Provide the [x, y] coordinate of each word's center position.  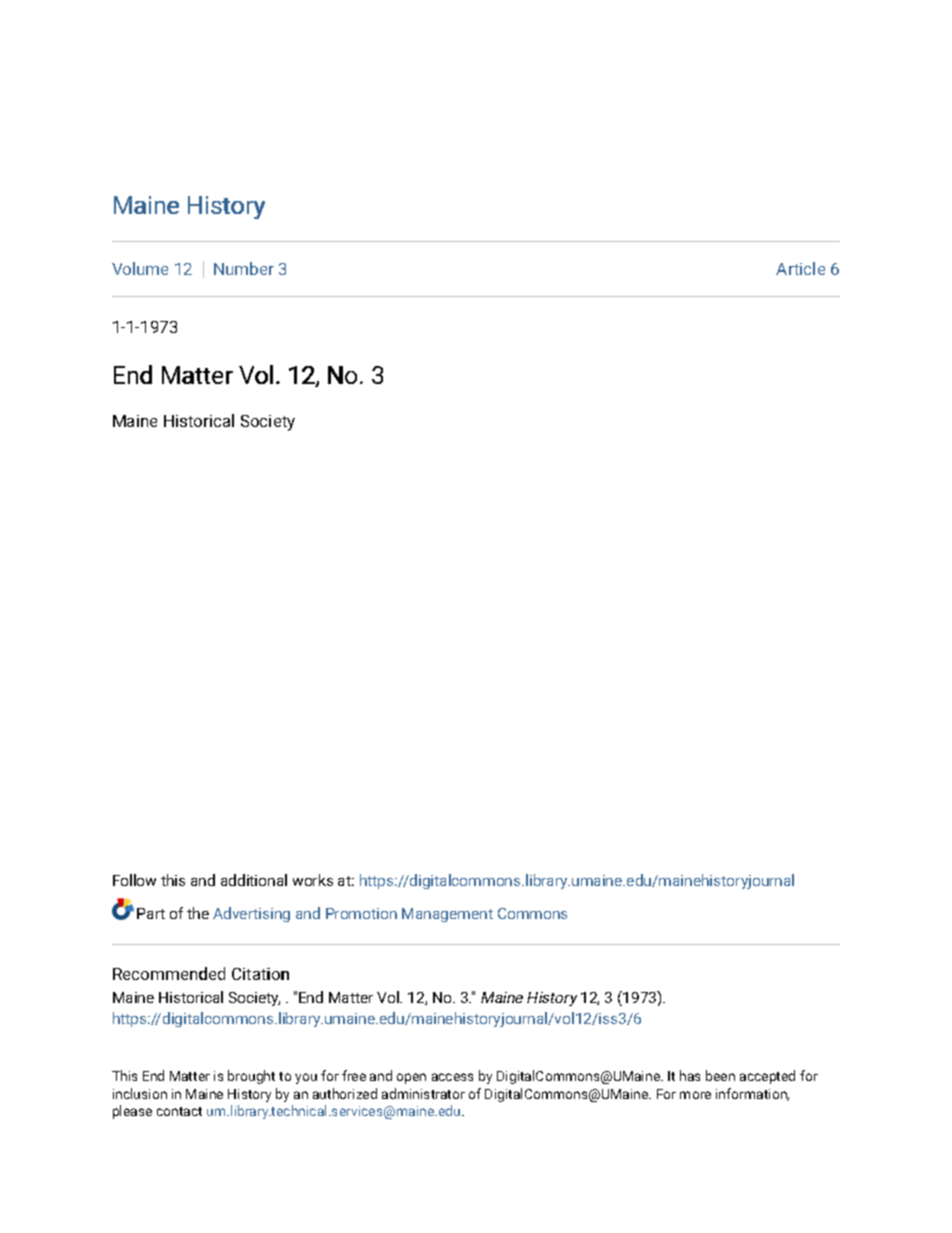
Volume [140, 268]
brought [251, 1077]
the [198, 913]
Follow [134, 880]
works [313, 880]
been [720, 1075]
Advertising [251, 914]
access [452, 1077]
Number [244, 268]
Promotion [361, 913]
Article [800, 268]
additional [254, 880]
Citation [260, 974]
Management [447, 915]
